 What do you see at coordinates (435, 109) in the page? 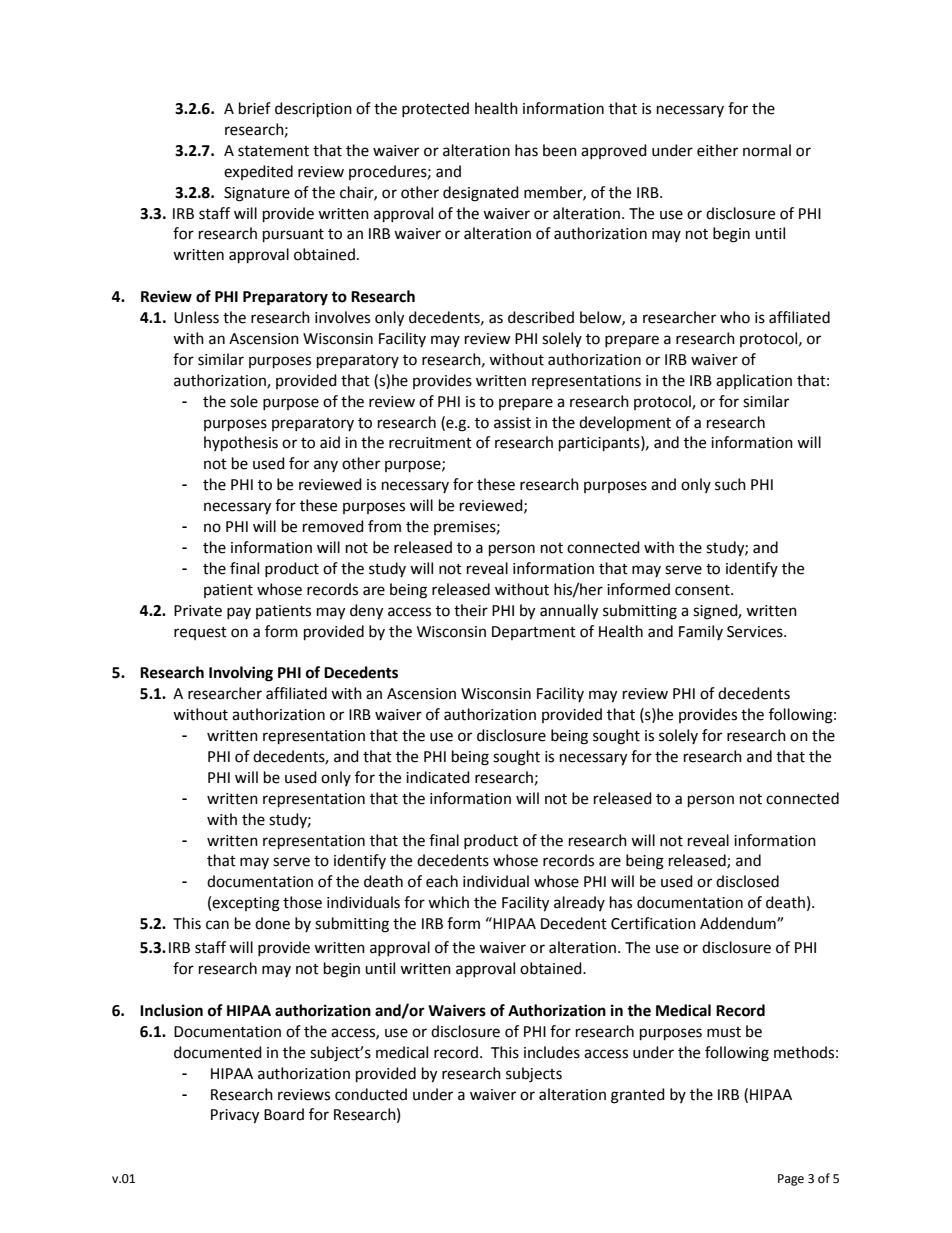
I see `protected` at bounding box center [435, 109].
